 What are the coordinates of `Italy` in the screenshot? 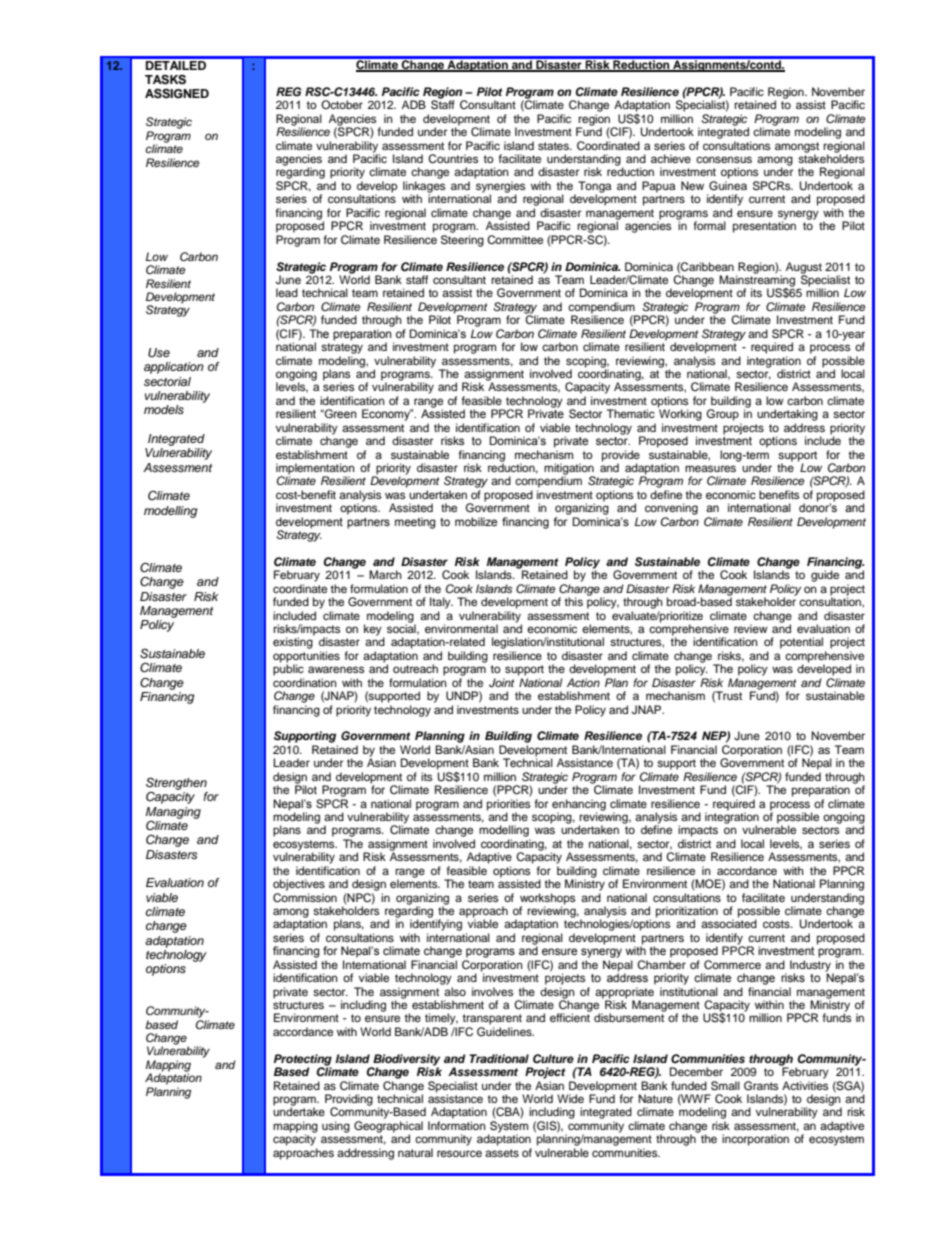 It's located at (441, 603).
